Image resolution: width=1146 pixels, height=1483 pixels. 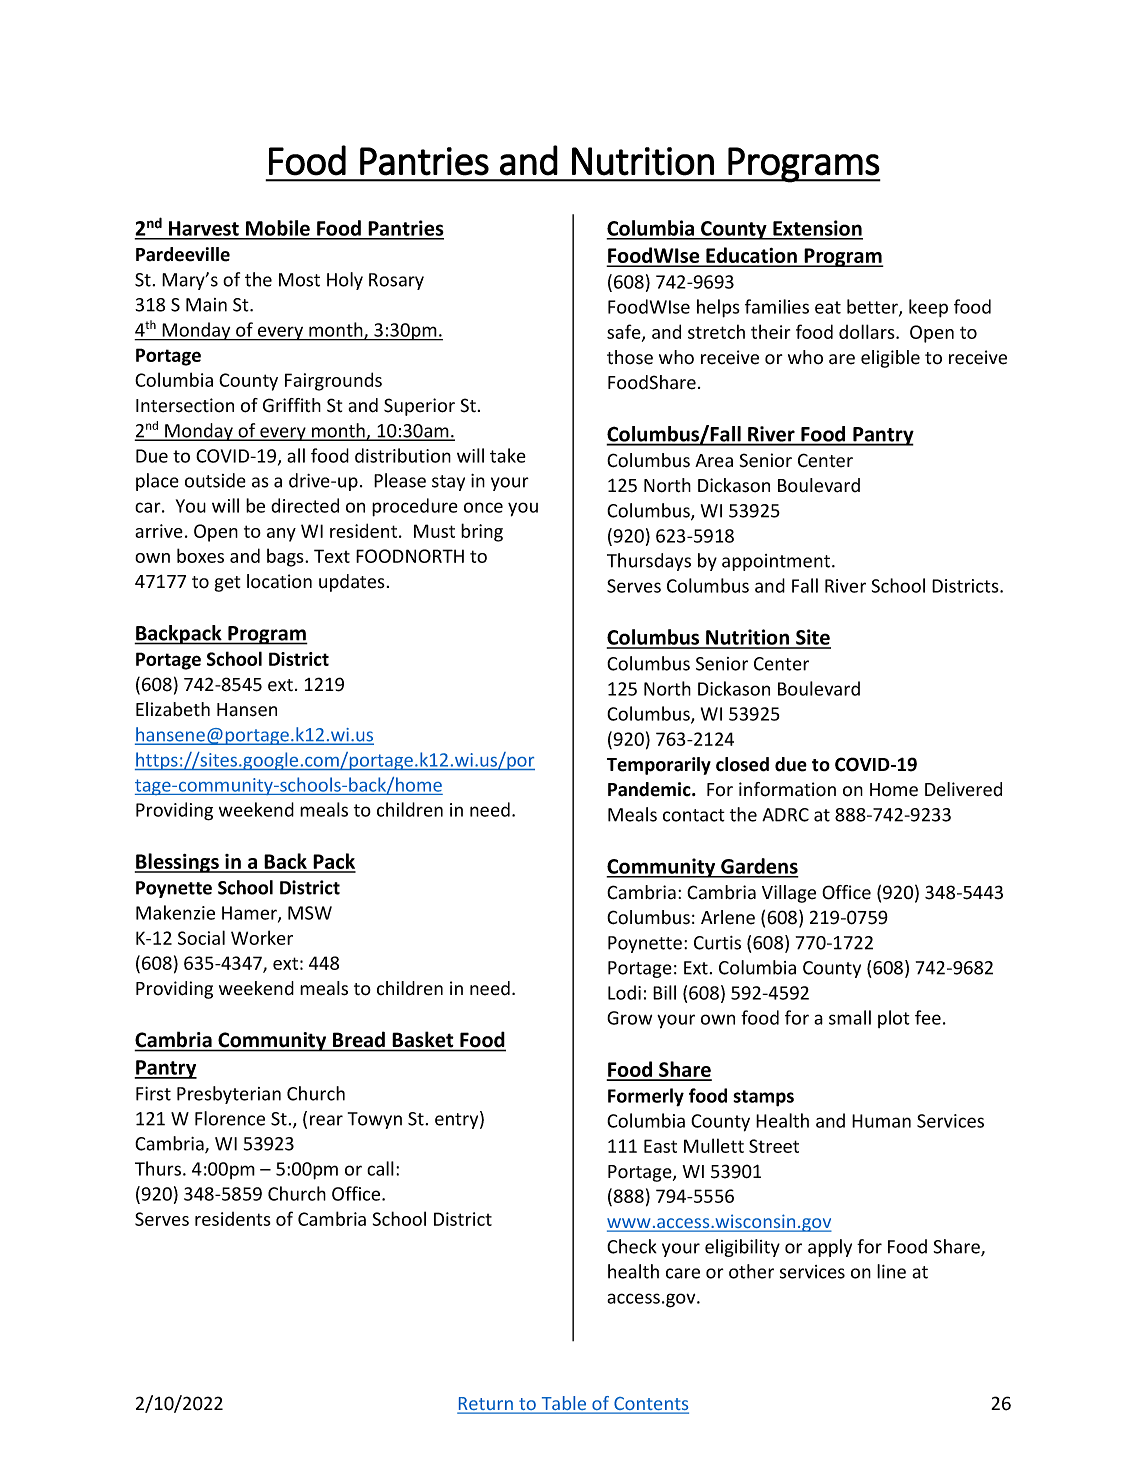 What do you see at coordinates (873, 307) in the page?
I see `better` at bounding box center [873, 307].
